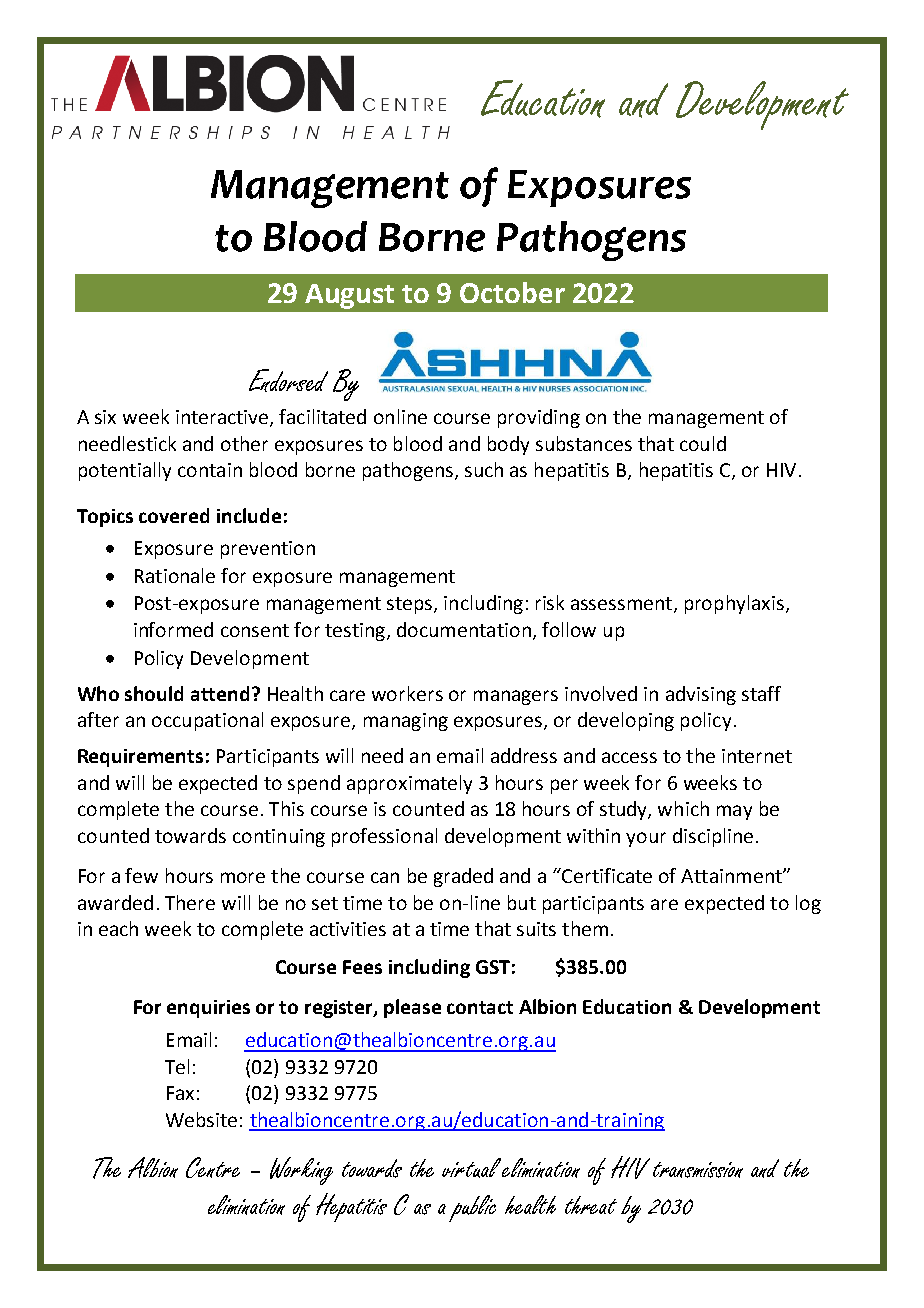 The width and height of the page is (924, 1308). Describe the element at coordinates (201, 1119) in the page. I see `Website` at that location.
